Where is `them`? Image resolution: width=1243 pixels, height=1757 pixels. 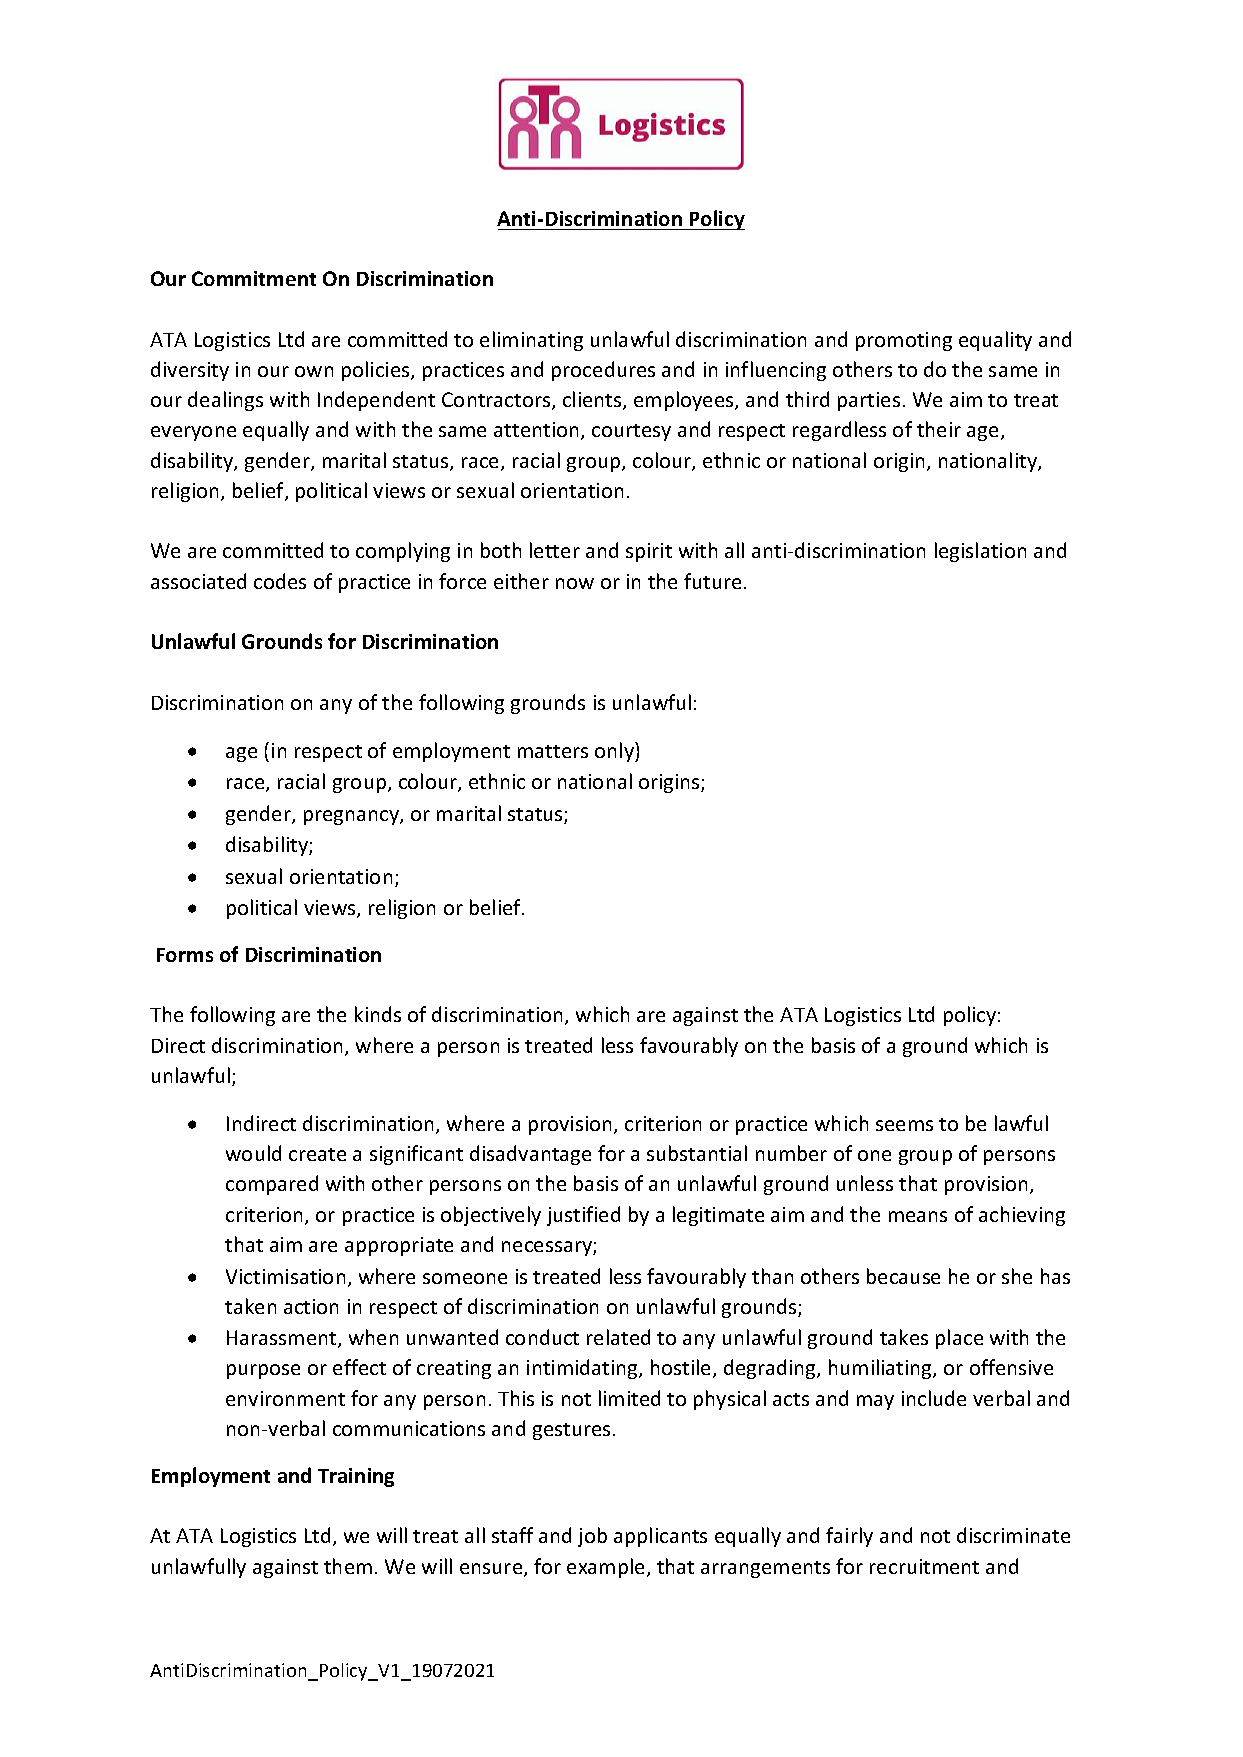 them is located at coordinates (348, 1566).
